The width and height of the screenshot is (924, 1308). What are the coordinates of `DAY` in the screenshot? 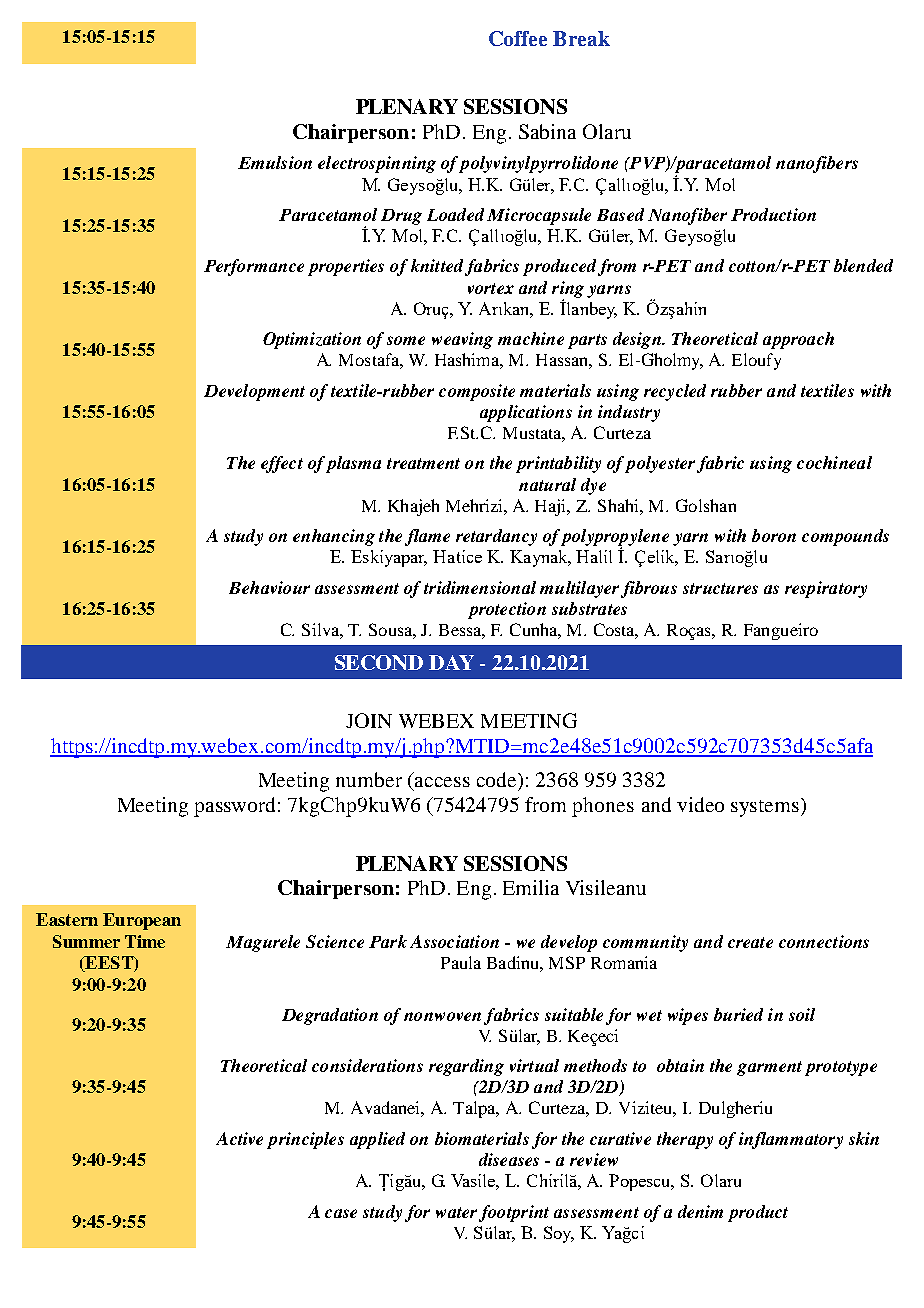 It's located at (451, 662).
